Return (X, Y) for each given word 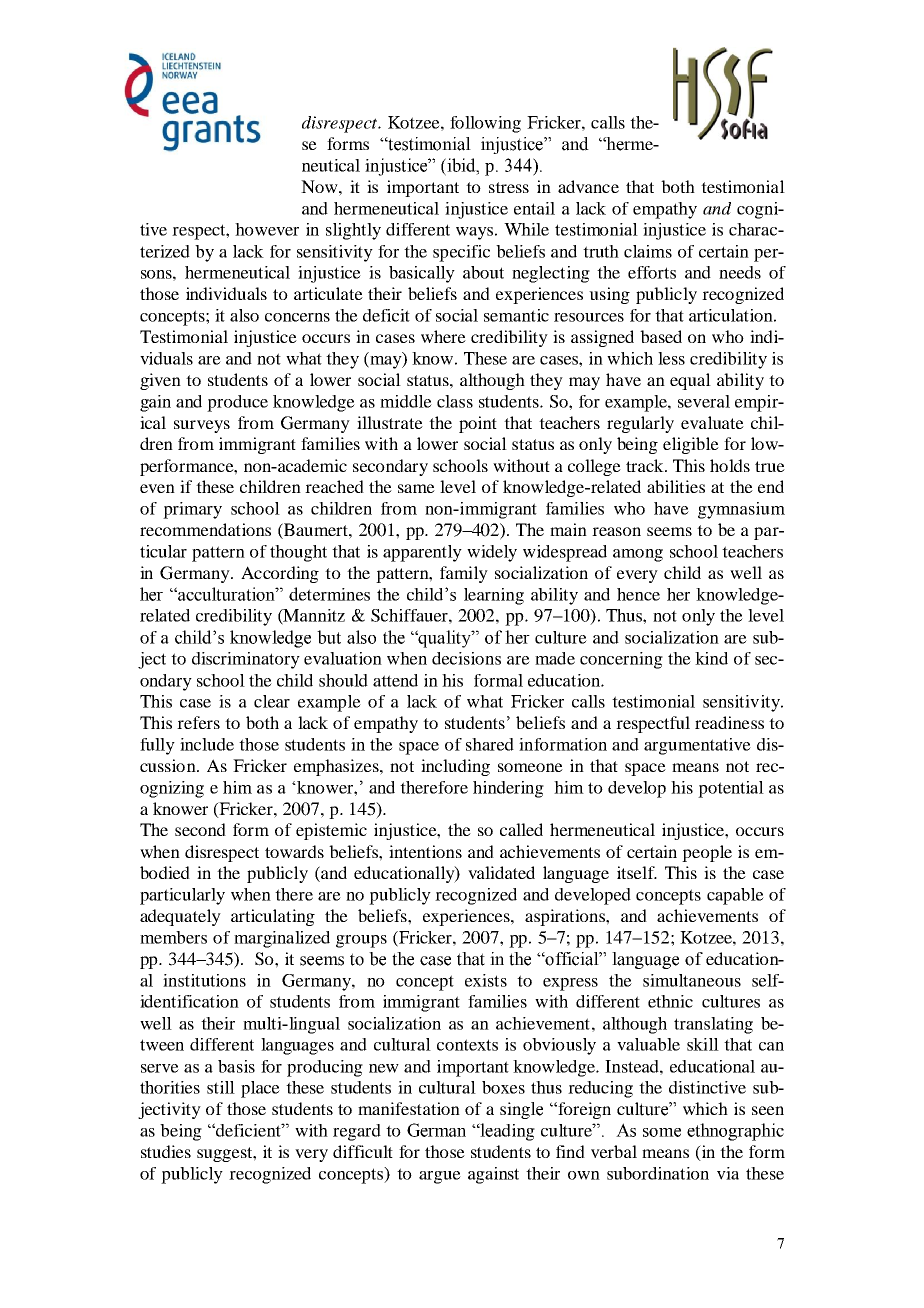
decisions (466, 658)
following (485, 124)
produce (237, 403)
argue (440, 1177)
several (704, 401)
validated (501, 872)
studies (166, 1151)
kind (711, 658)
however (267, 229)
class (455, 401)
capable (735, 896)
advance (588, 186)
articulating (273, 917)
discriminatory (246, 660)
